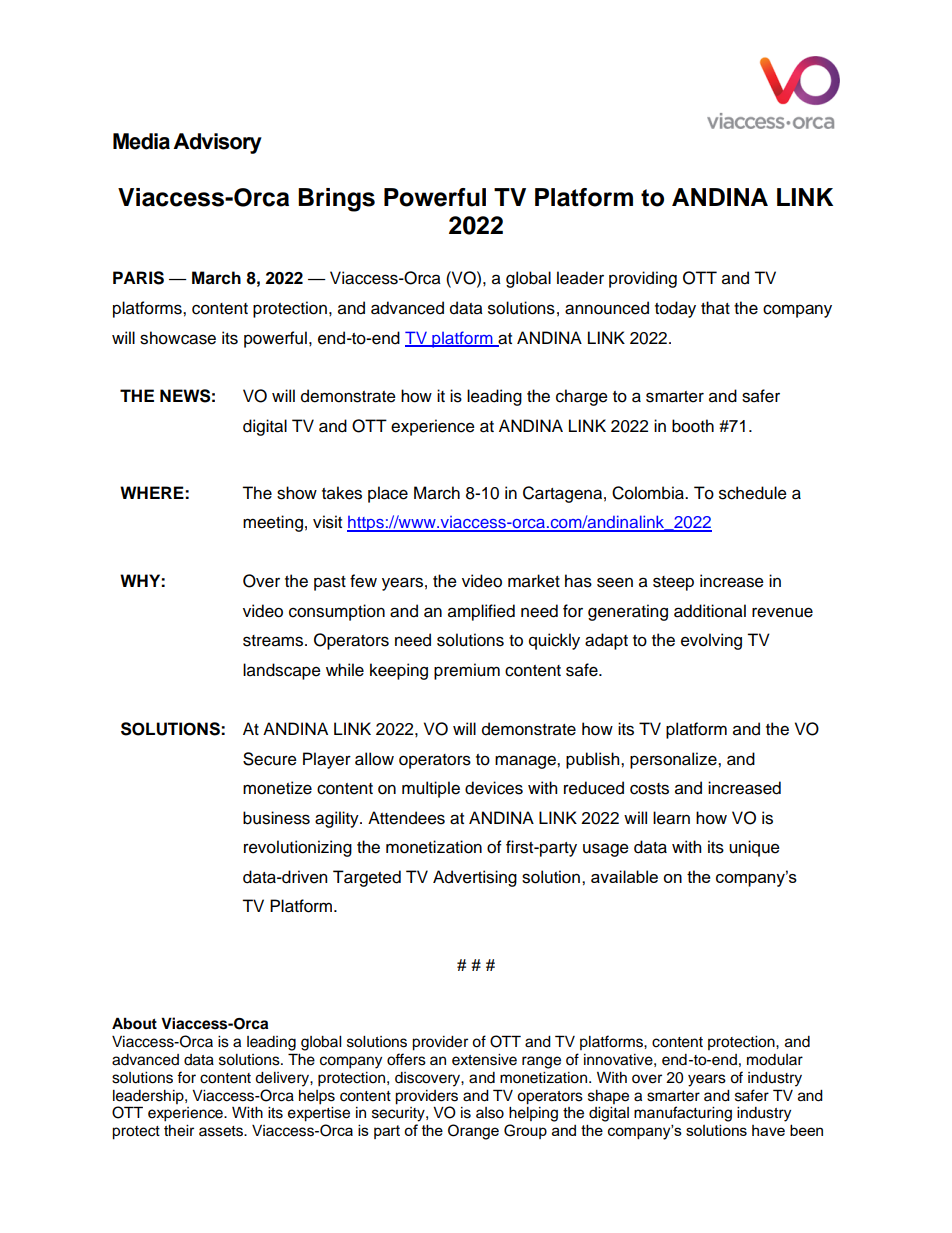  What do you see at coordinates (683, 1114) in the screenshot?
I see `manufacturing` at bounding box center [683, 1114].
